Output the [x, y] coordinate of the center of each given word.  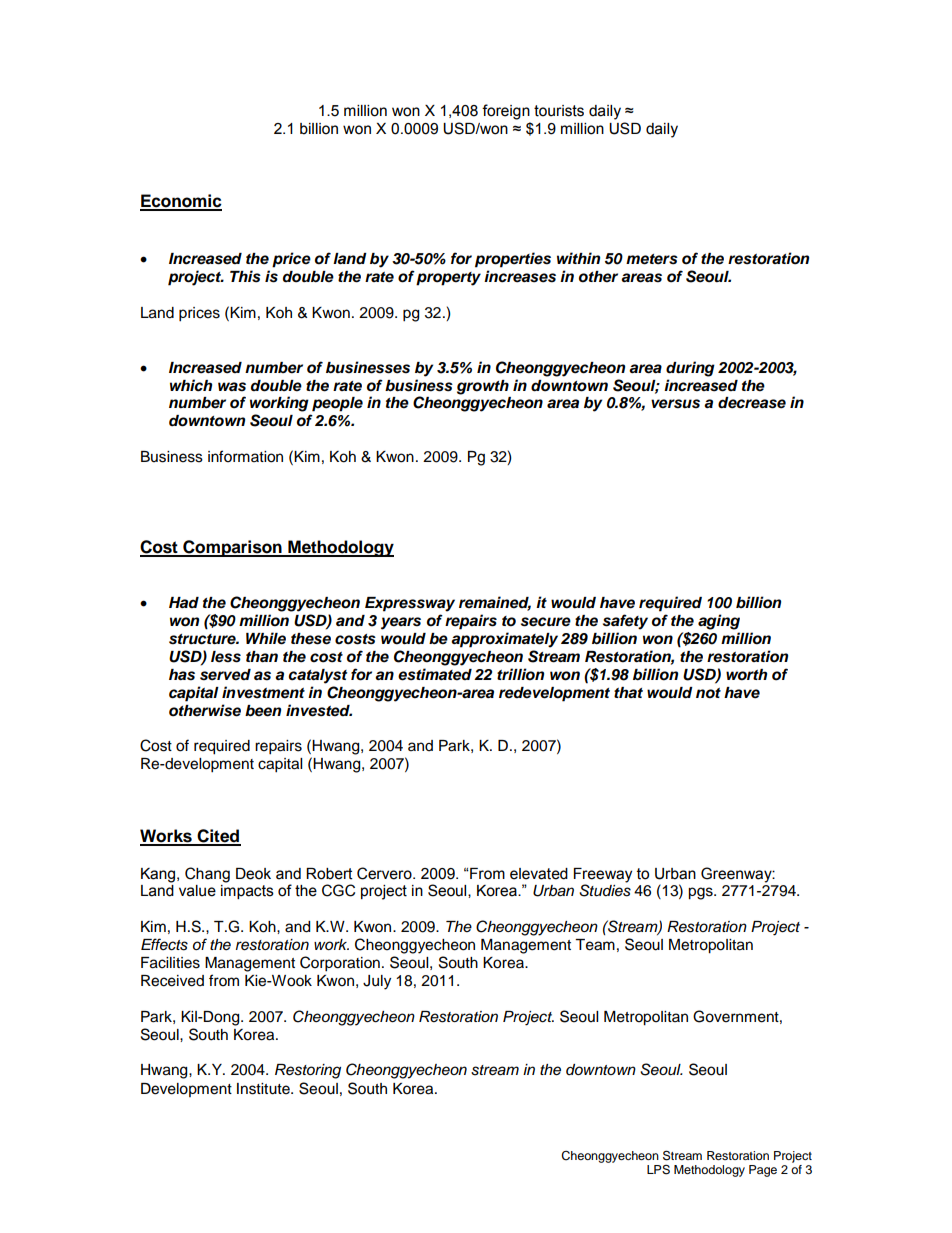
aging [719, 622]
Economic [181, 202]
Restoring [308, 1071]
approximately [504, 640]
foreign [506, 112]
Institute [264, 1089]
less [226, 657]
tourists [559, 111]
